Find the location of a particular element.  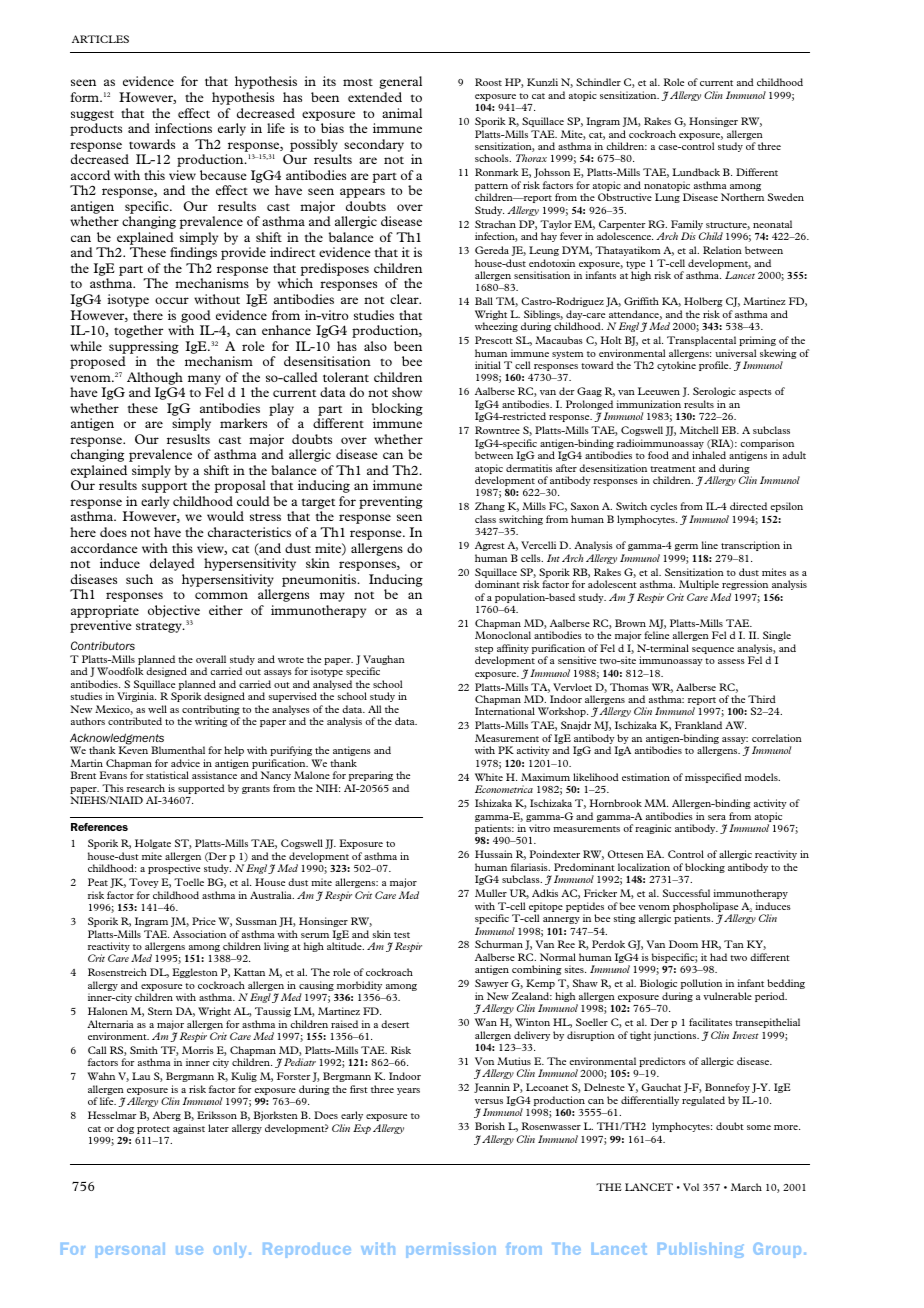

prospective is located at coordinates (174, 869).
